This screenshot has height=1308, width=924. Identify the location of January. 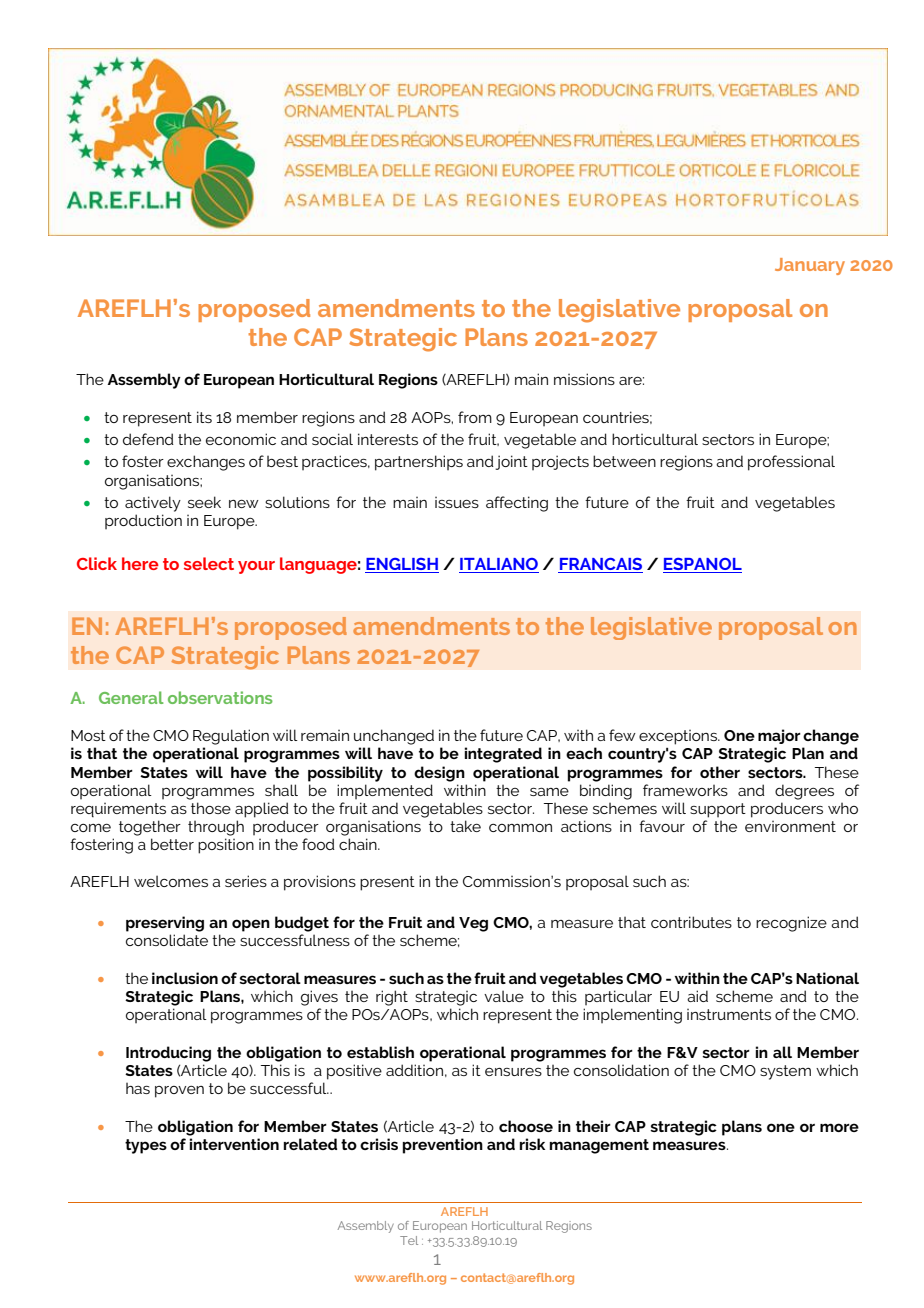
(810, 266).
